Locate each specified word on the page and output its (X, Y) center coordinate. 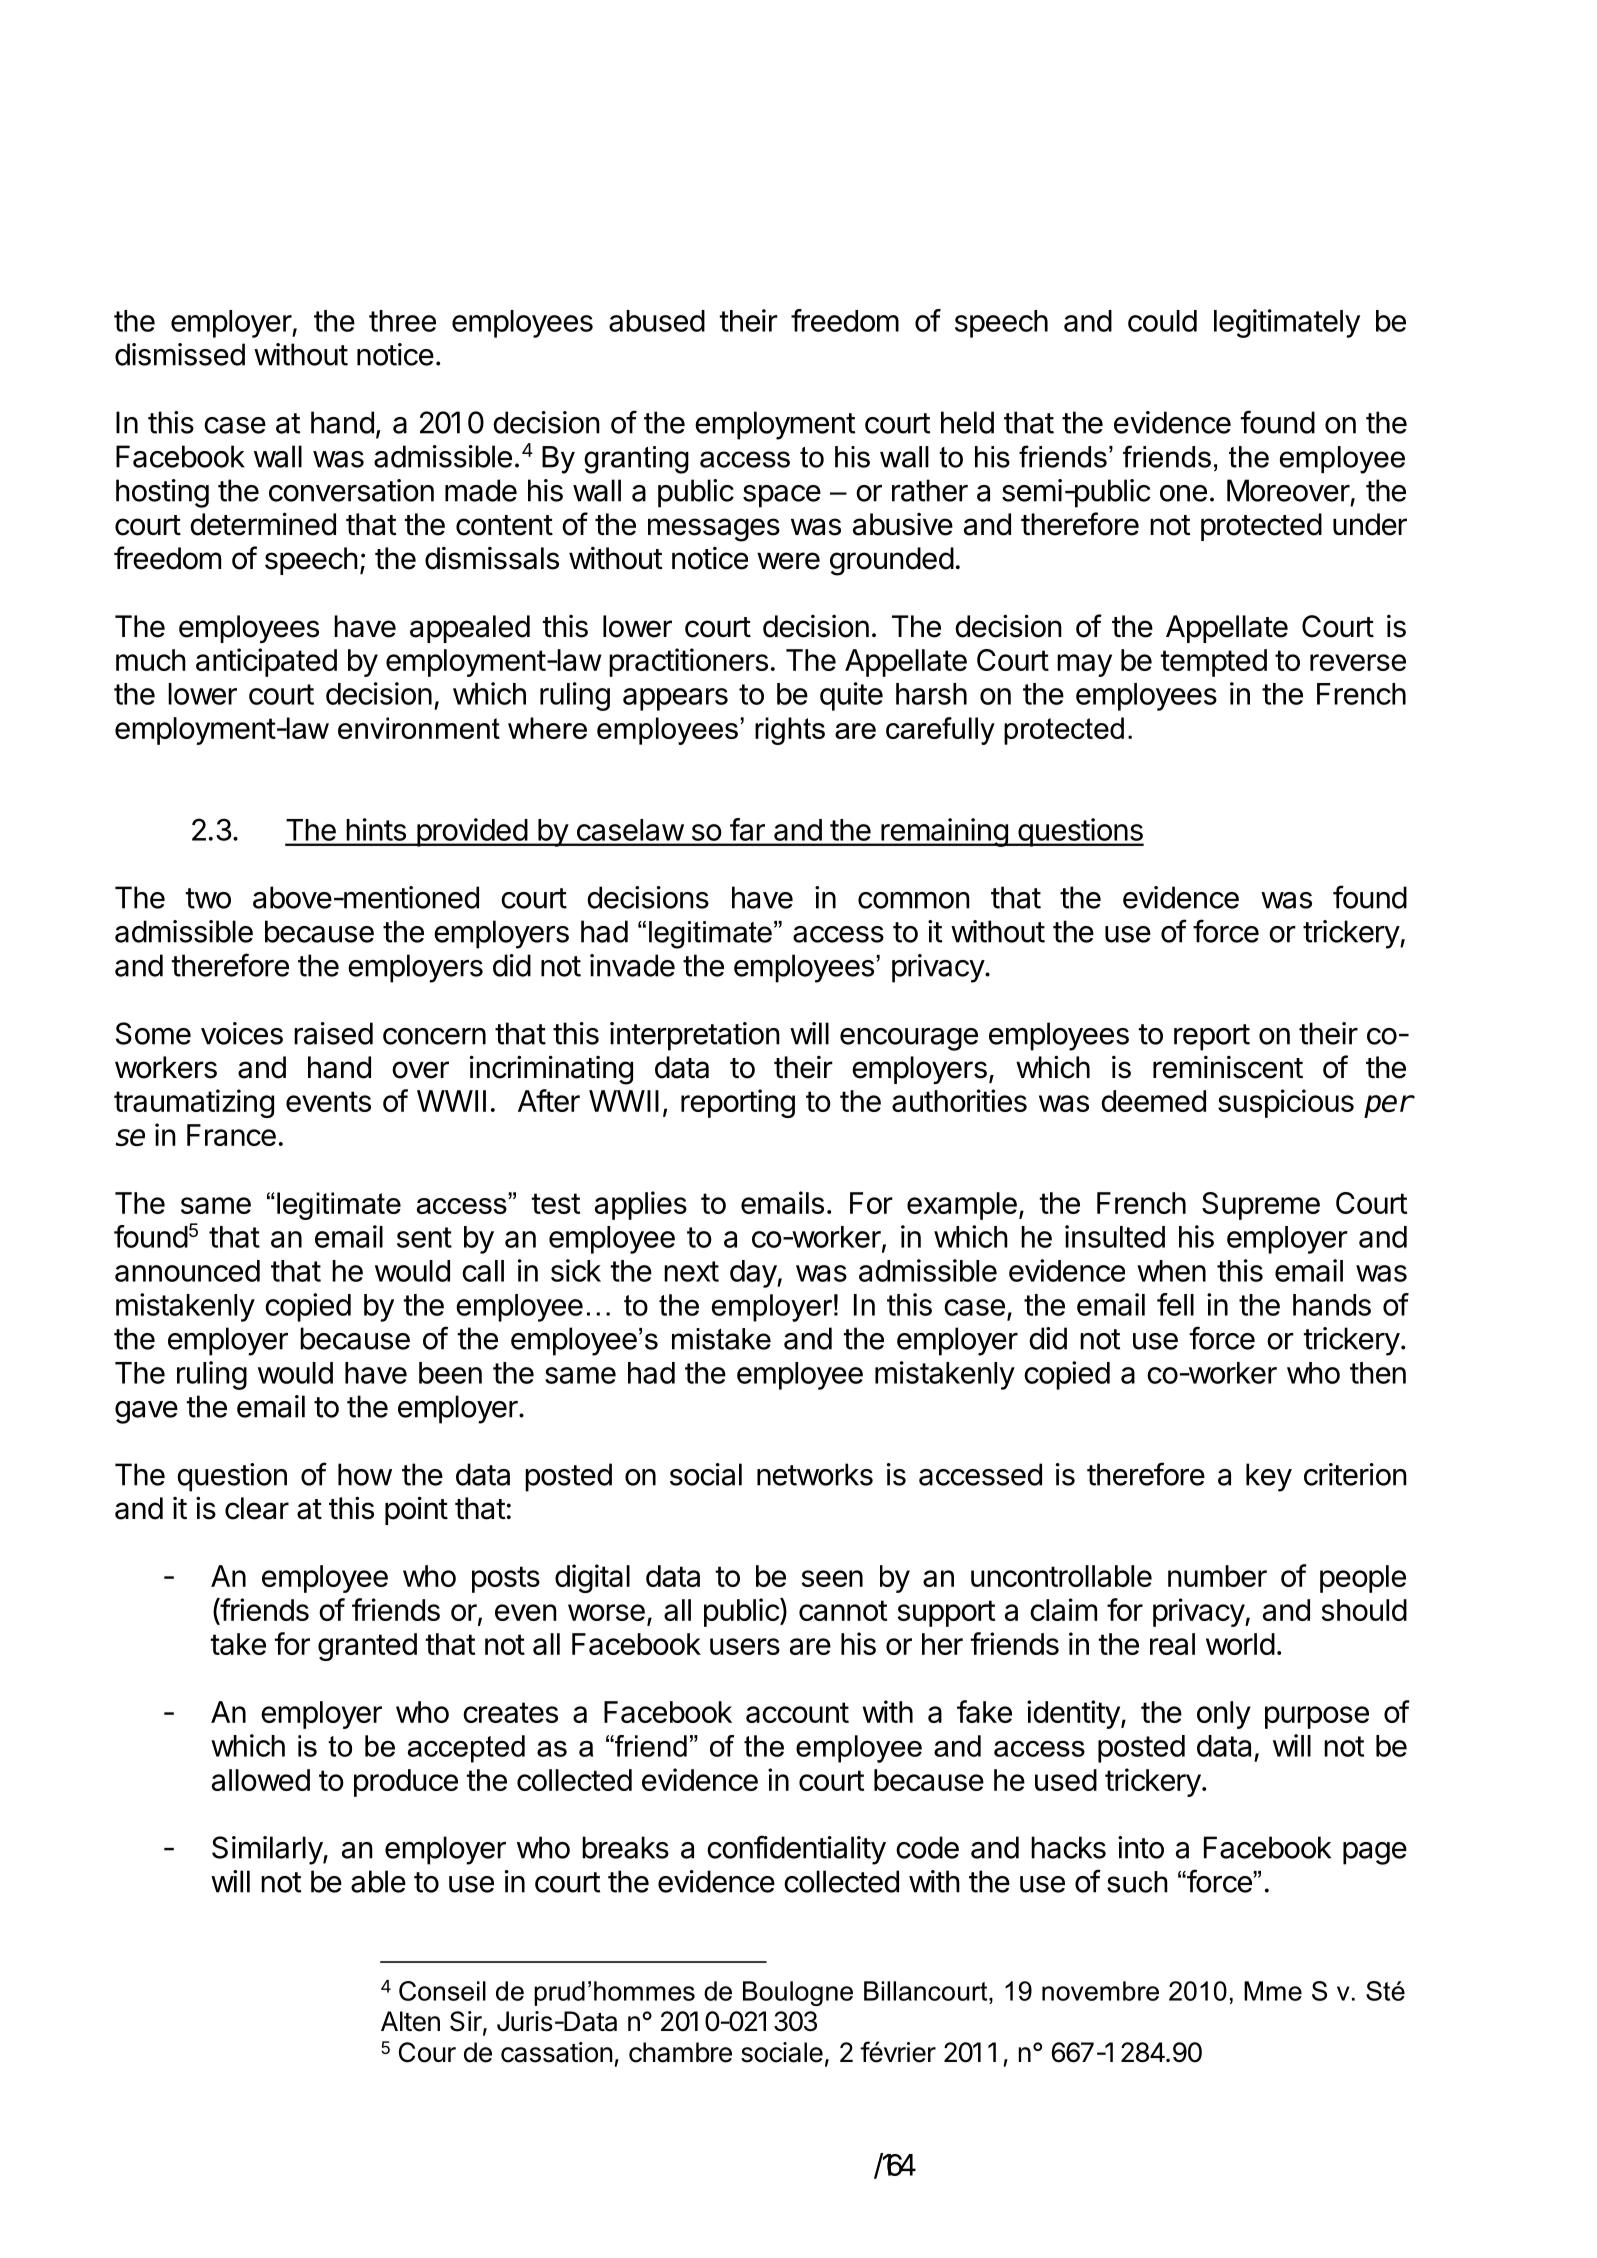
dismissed (180, 354)
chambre (680, 2052)
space (782, 496)
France (231, 1135)
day (754, 1274)
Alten (410, 2021)
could (1162, 321)
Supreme (1261, 1206)
